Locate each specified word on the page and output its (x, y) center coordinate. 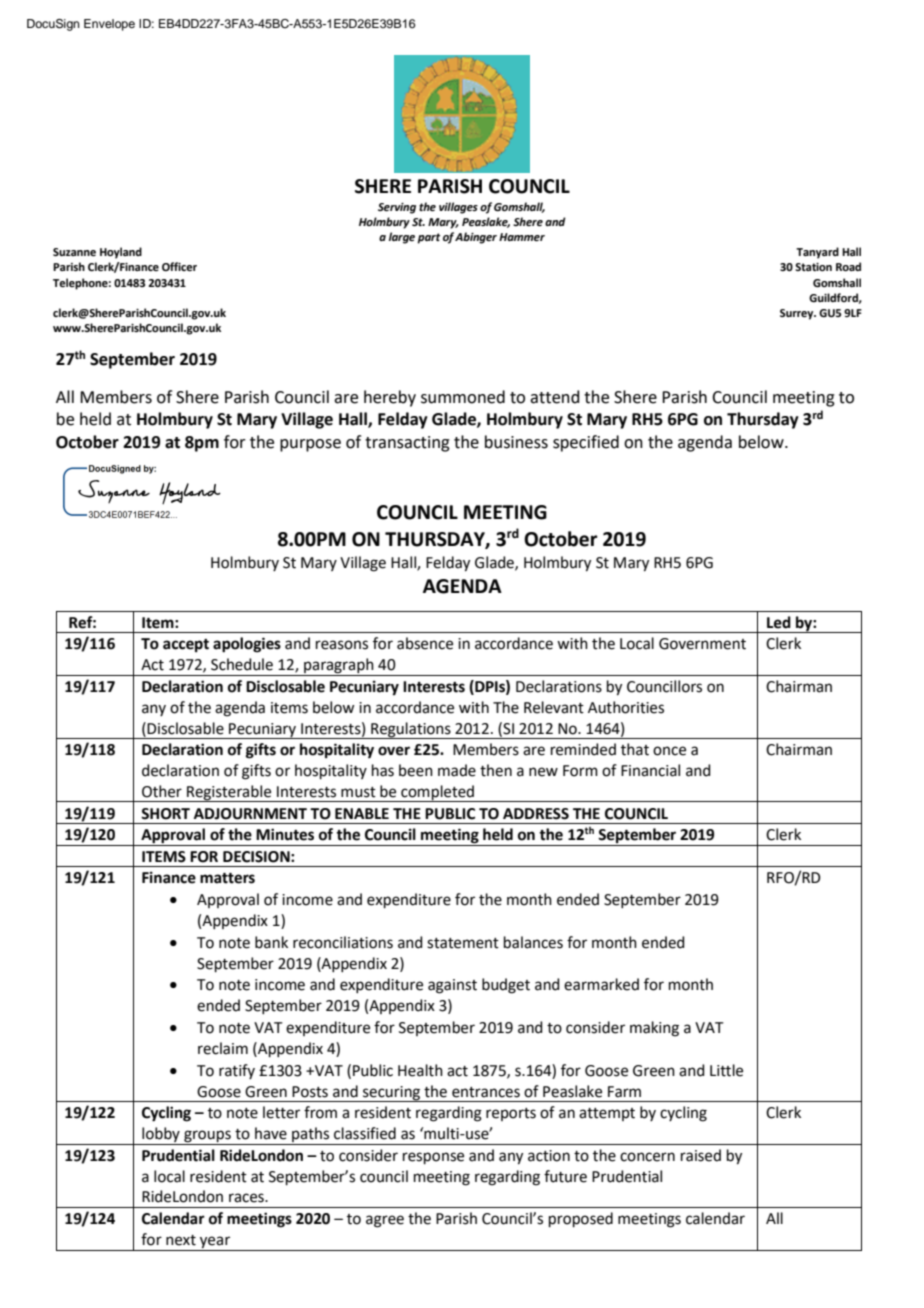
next (181, 1240)
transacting (407, 444)
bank (271, 942)
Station (813, 267)
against (452, 986)
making (654, 1029)
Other (162, 791)
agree (385, 1221)
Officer (179, 266)
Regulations (411, 730)
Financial (650, 770)
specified (586, 443)
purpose (310, 445)
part (429, 238)
